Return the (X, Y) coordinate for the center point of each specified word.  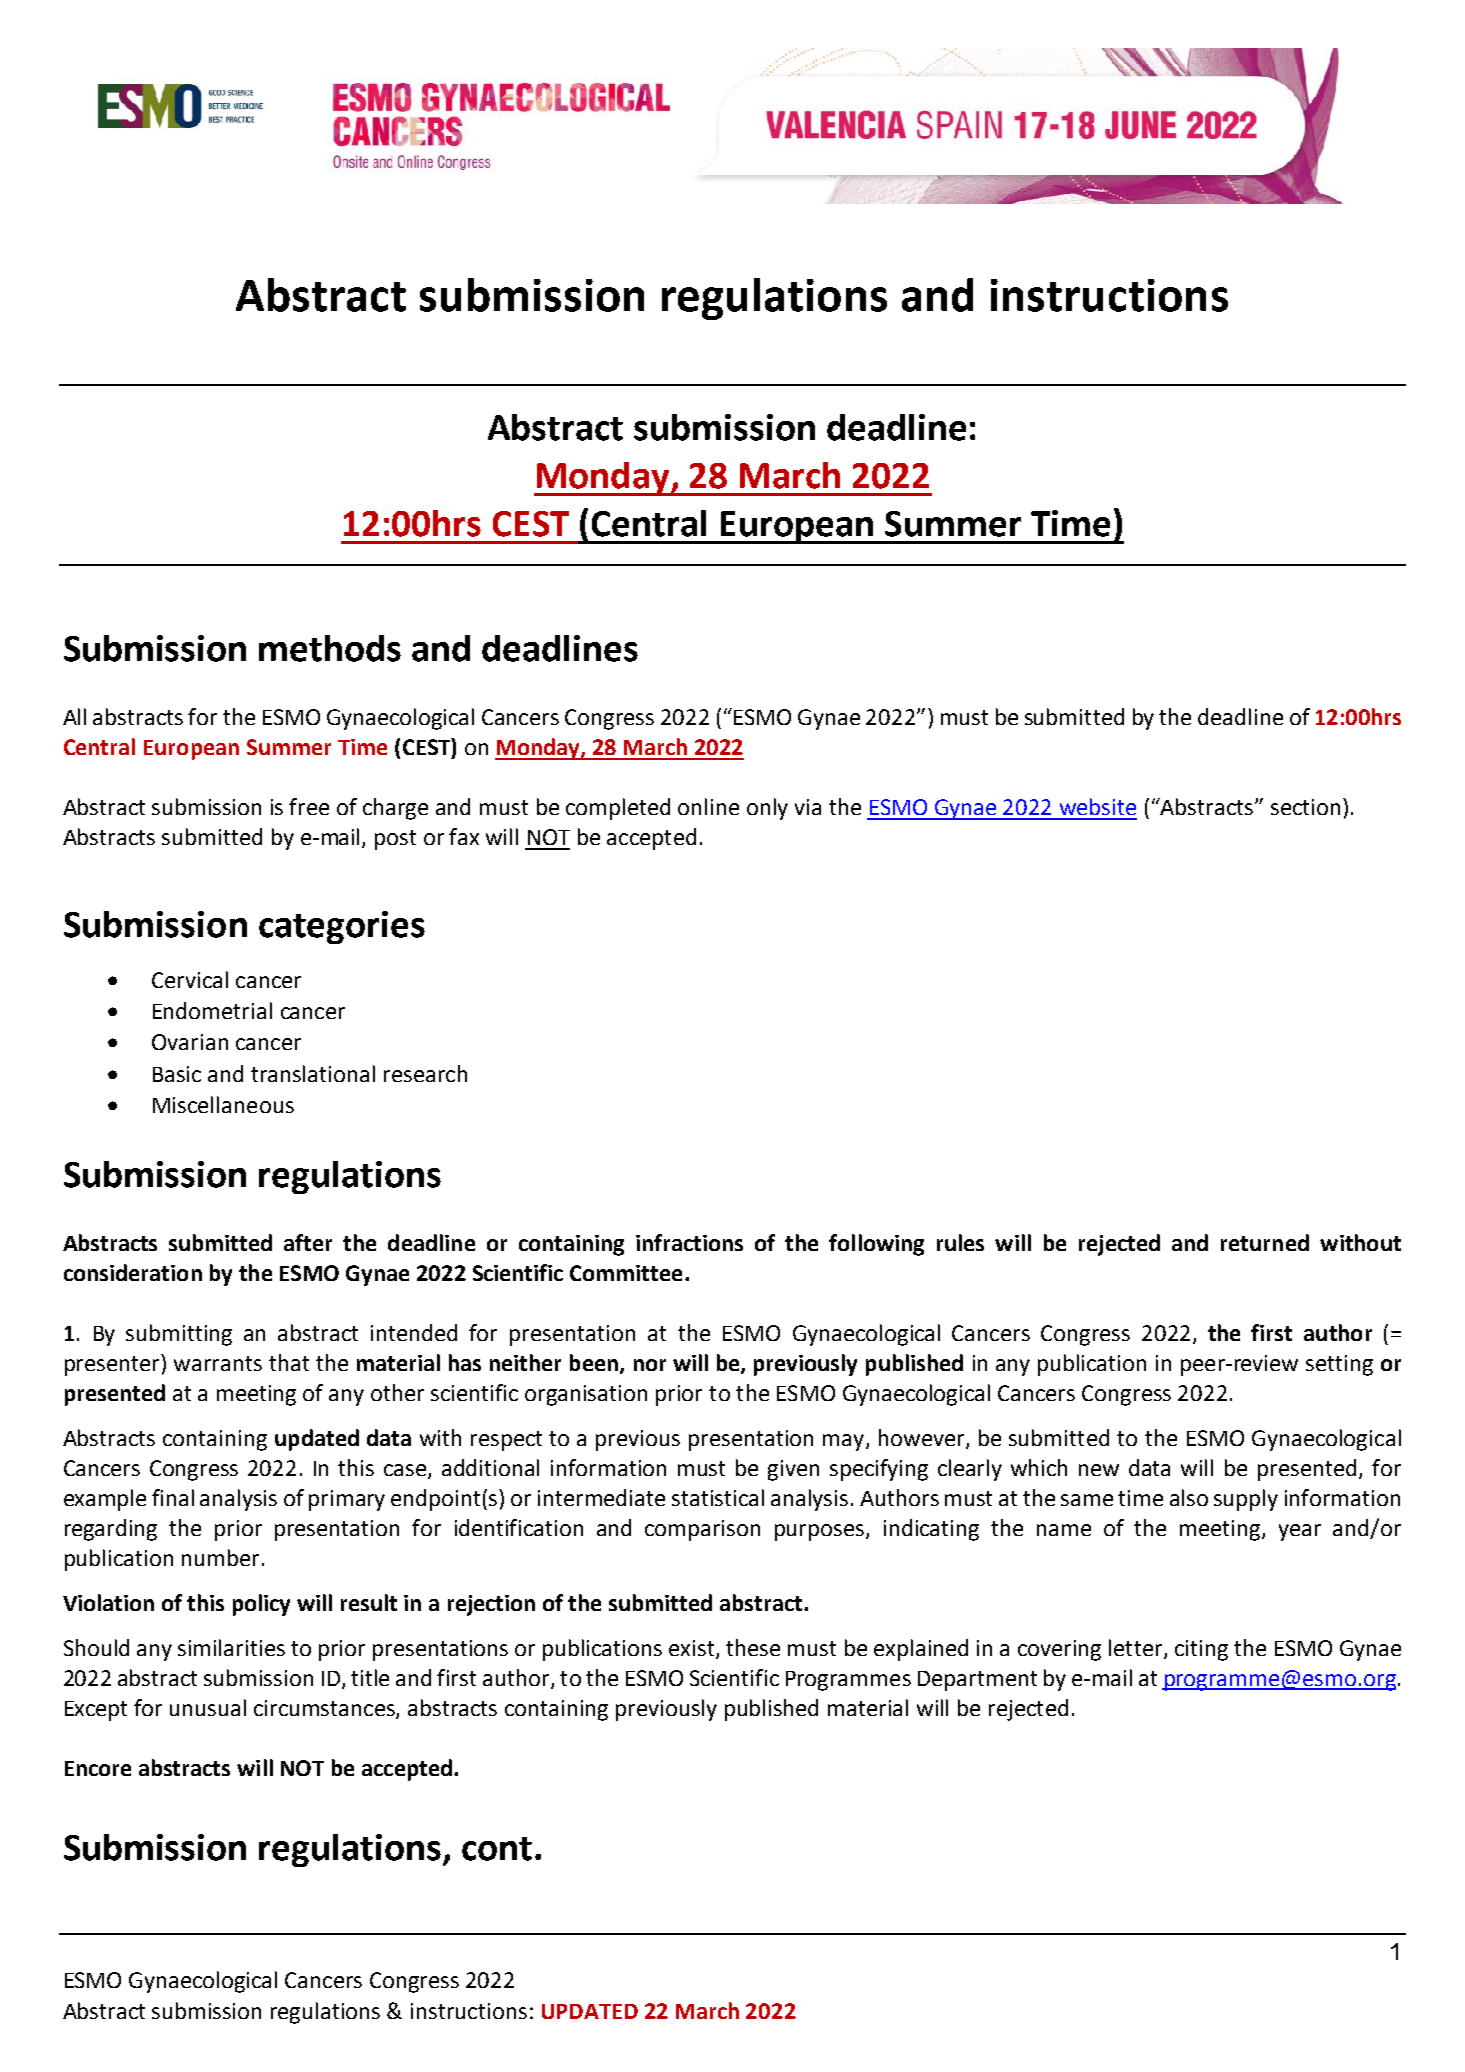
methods (330, 648)
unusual (208, 1707)
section (1305, 807)
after (308, 1242)
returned (1265, 1242)
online (708, 806)
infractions (689, 1242)
